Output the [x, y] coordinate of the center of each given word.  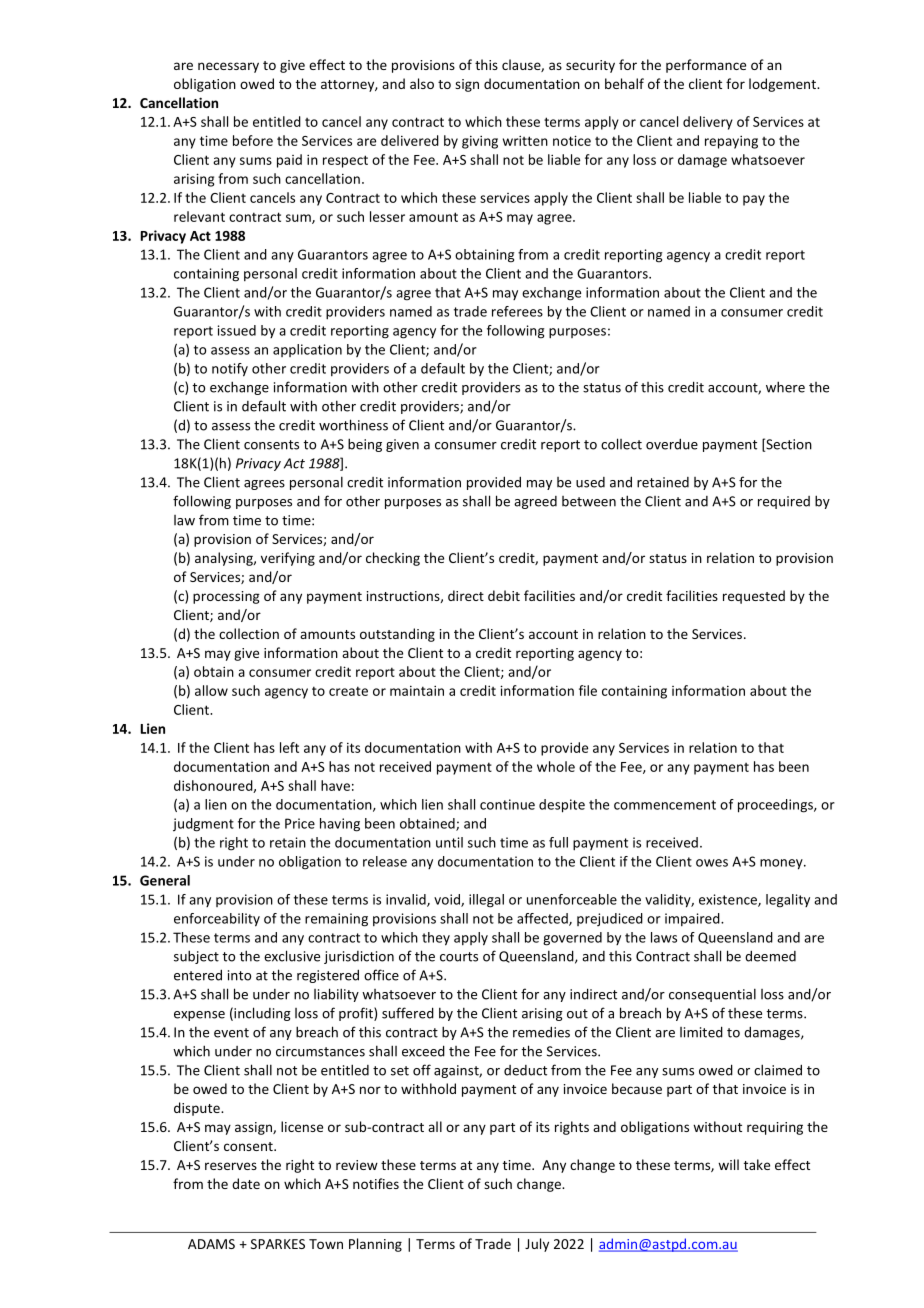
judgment [203, 825]
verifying [288, 559]
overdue [672, 444]
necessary [228, 67]
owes [712, 863]
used [590, 482]
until [449, 842]
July [537, 1245]
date [246, 1183]
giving [480, 142]
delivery [708, 123]
